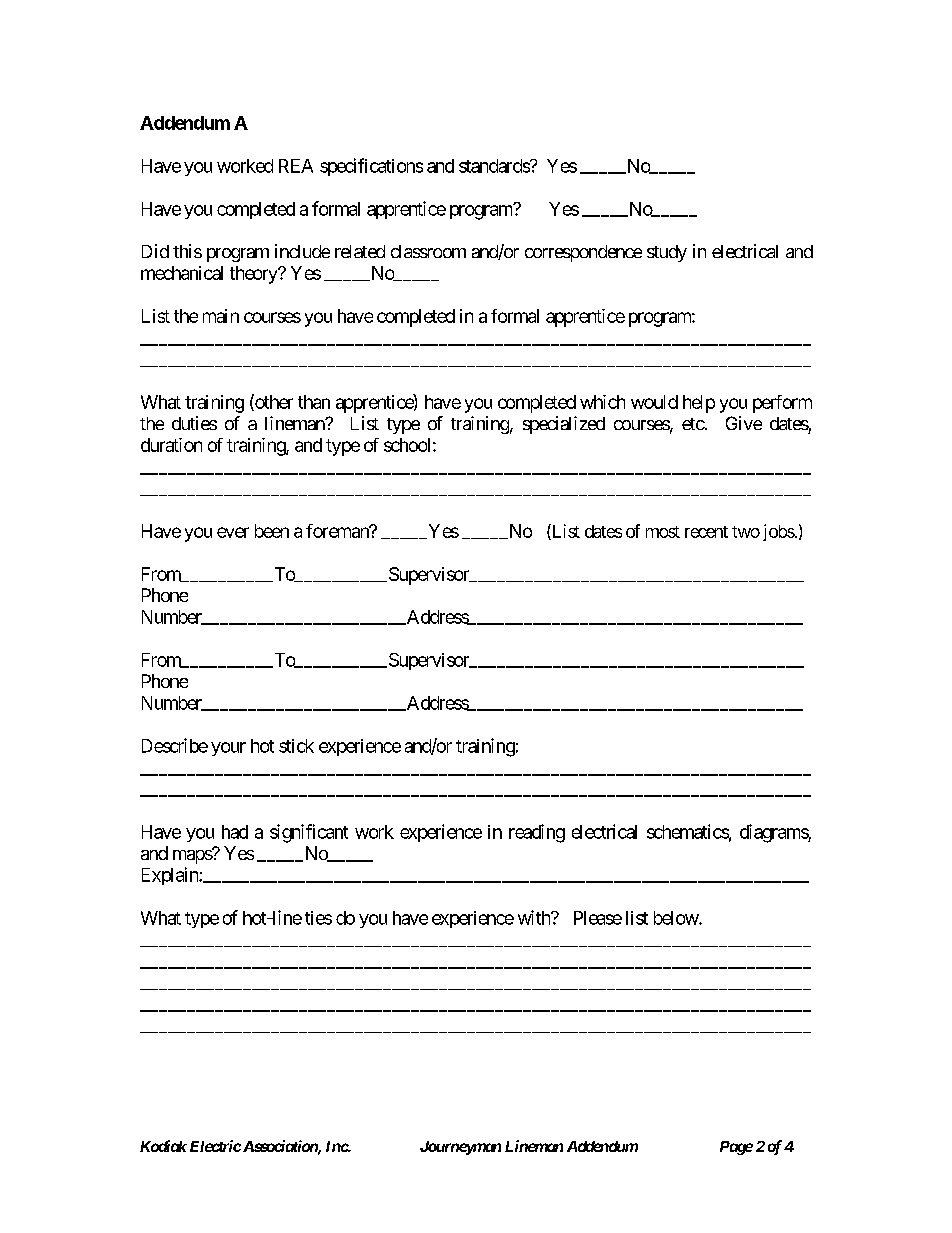  Describe the element at coordinates (163, 1146) in the page. I see `Kodiak` at that location.
